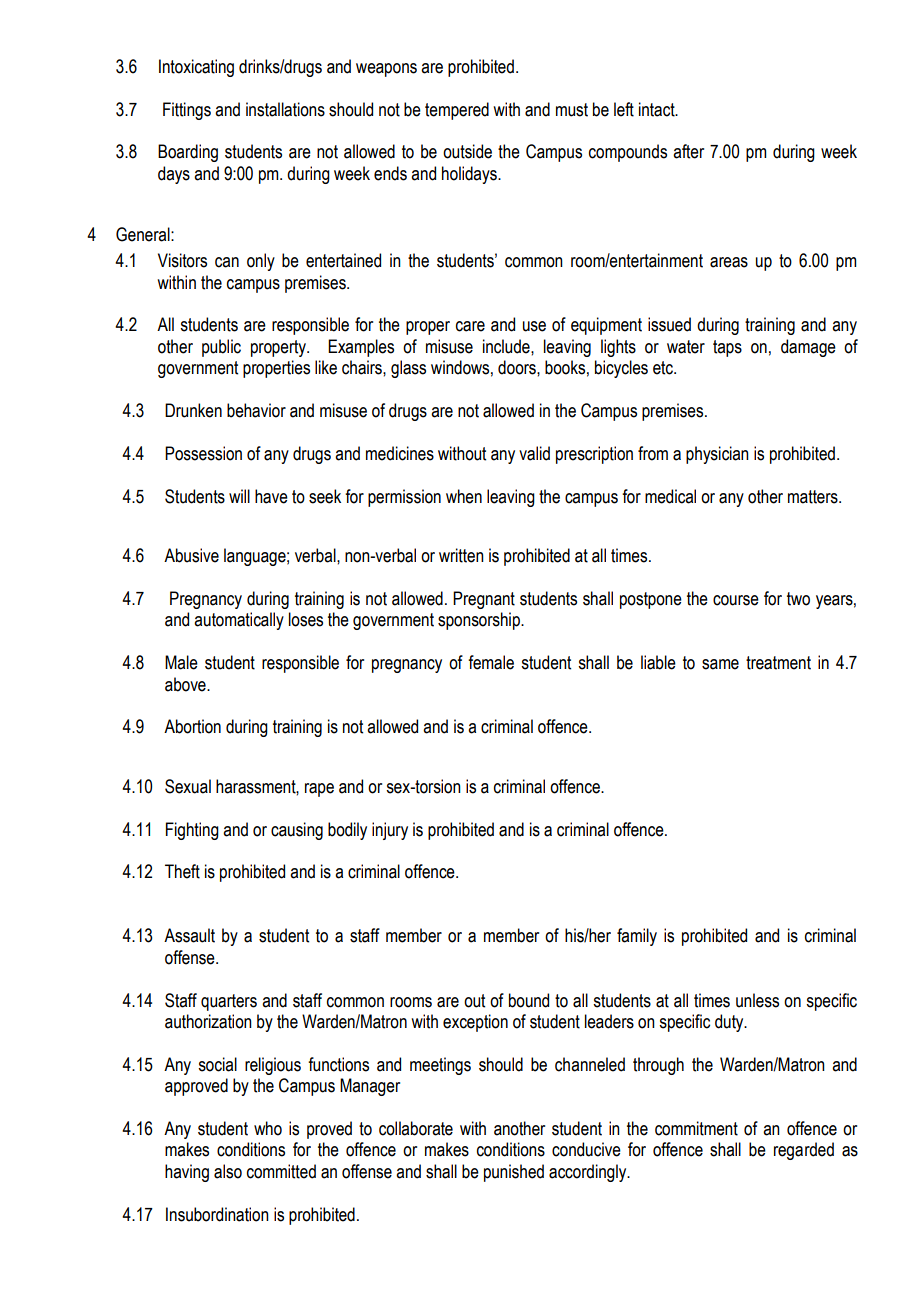 Image resolution: width=924 pixels, height=1308 pixels. Describe the element at coordinates (720, 664) in the screenshot. I see `same` at that location.
